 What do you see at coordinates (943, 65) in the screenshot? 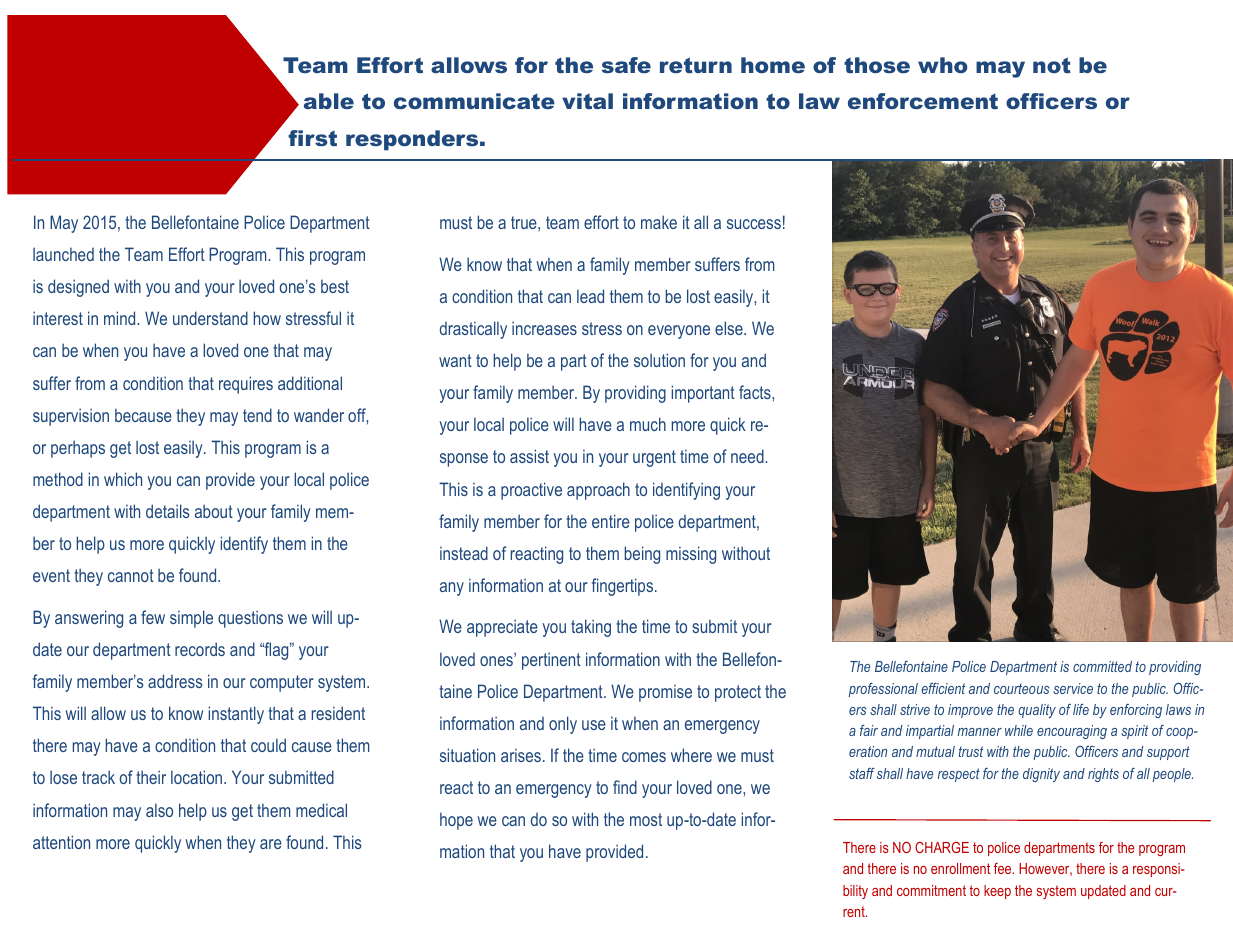
I see `who` at bounding box center [943, 65].
